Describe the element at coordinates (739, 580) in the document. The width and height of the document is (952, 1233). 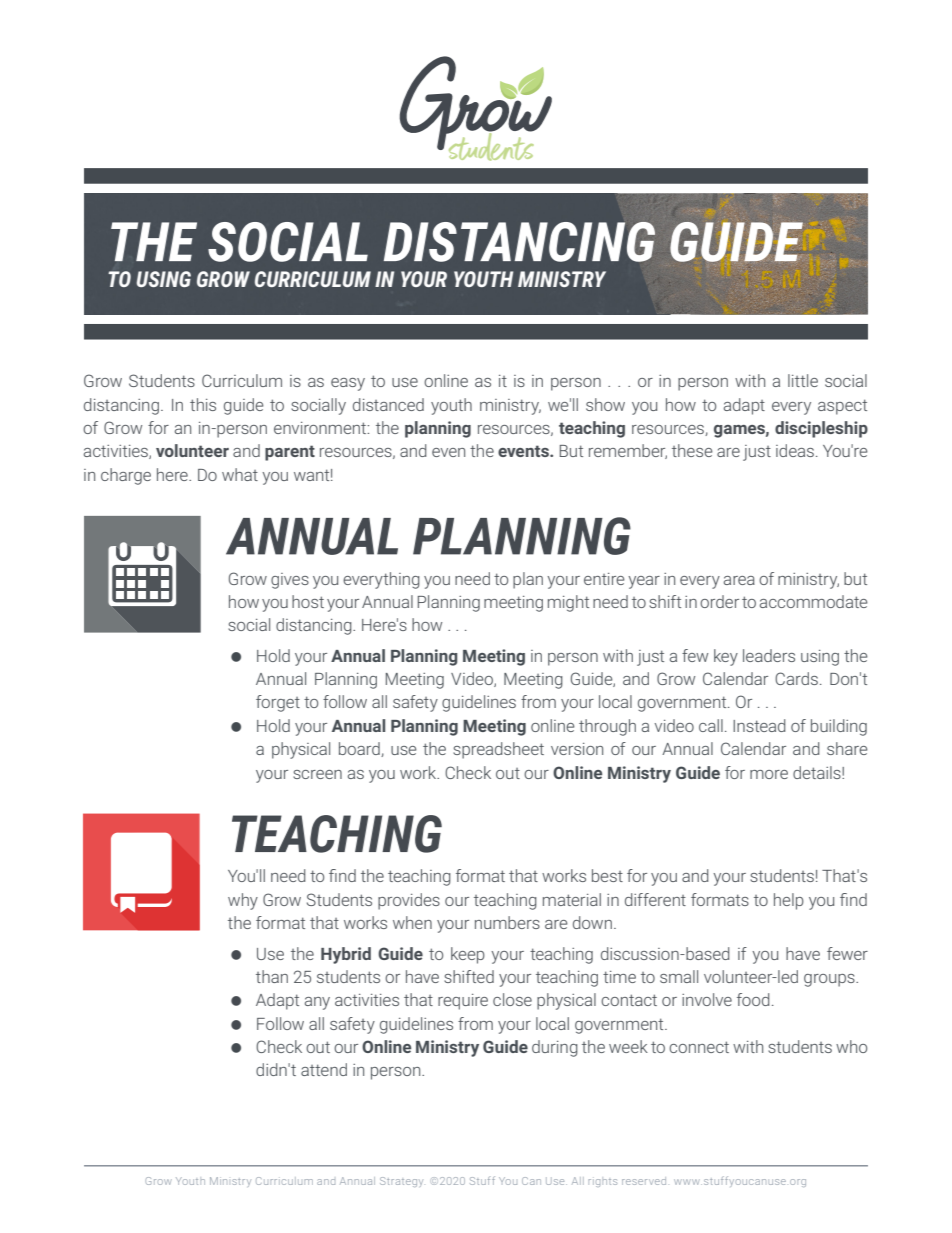
I see `area` at that location.
